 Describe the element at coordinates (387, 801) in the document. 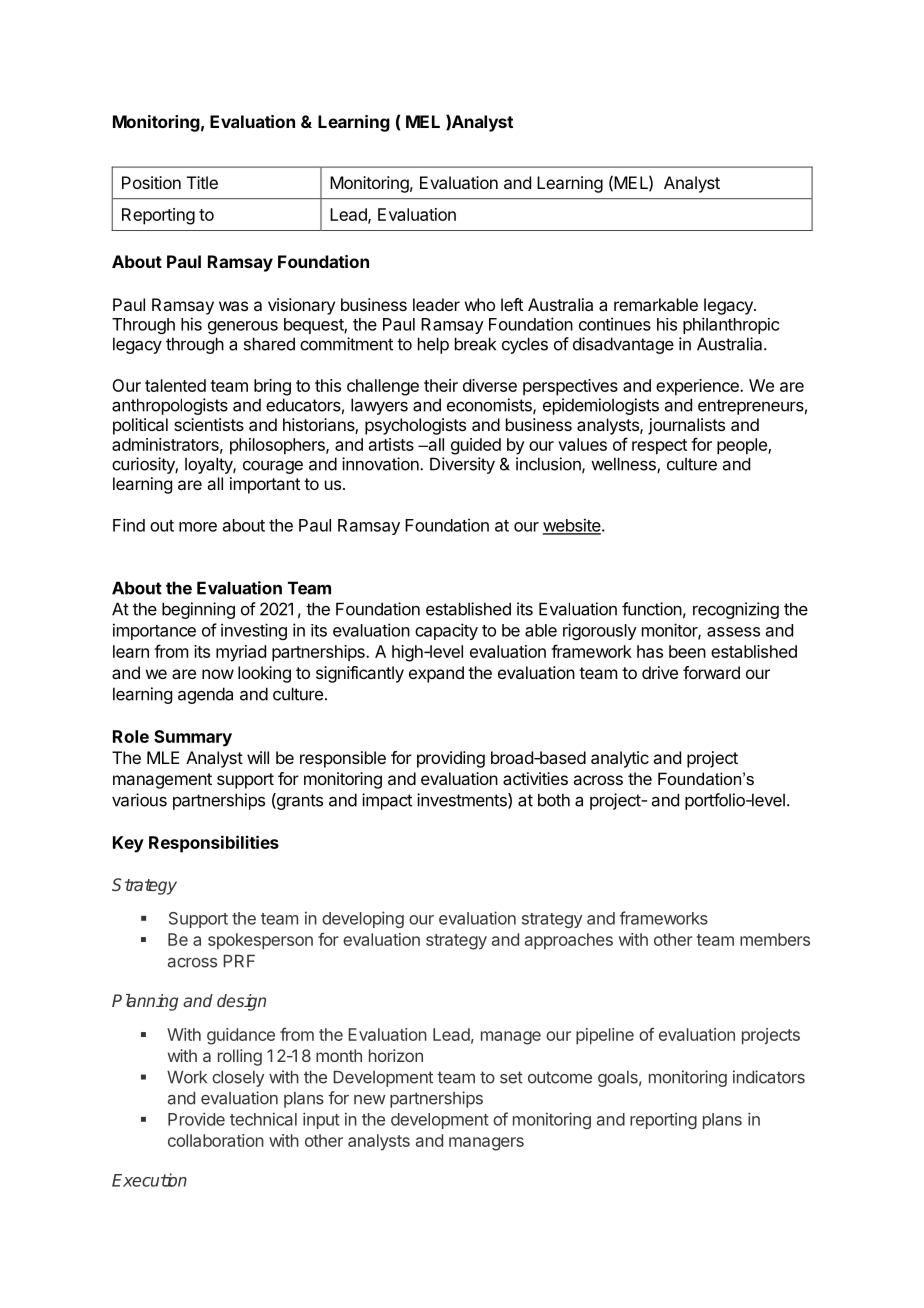

I see `impact` at that location.
